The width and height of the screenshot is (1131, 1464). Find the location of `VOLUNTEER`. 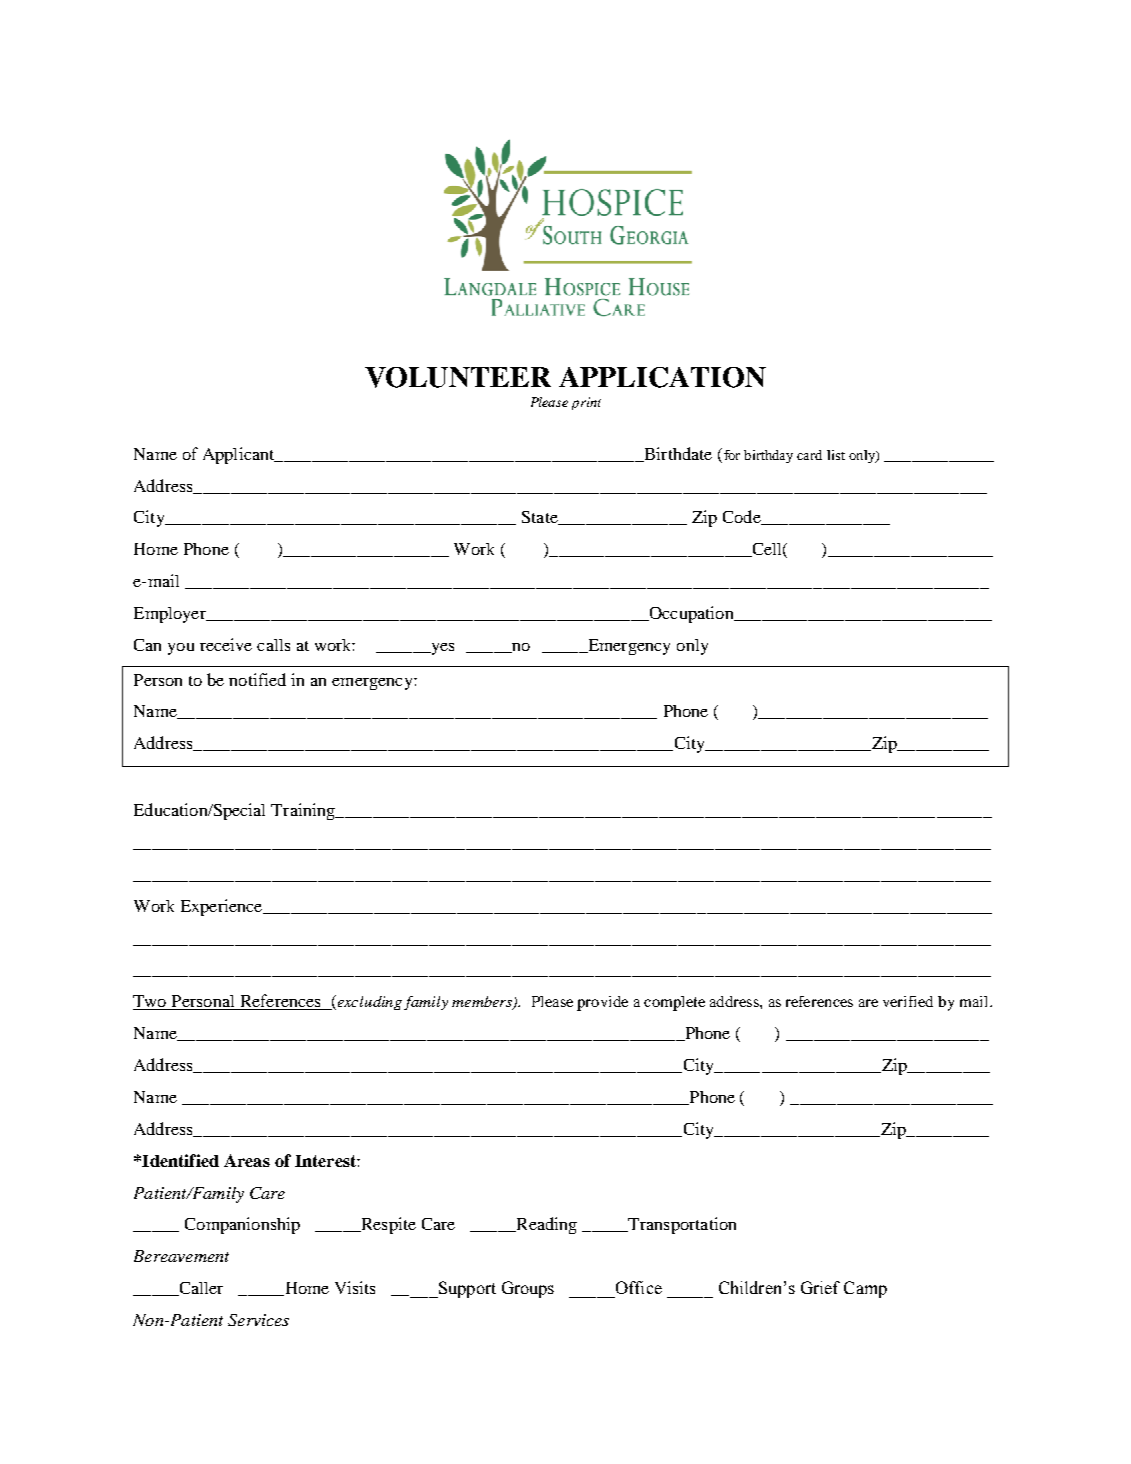

VOLUNTEER is located at coordinates (458, 377).
